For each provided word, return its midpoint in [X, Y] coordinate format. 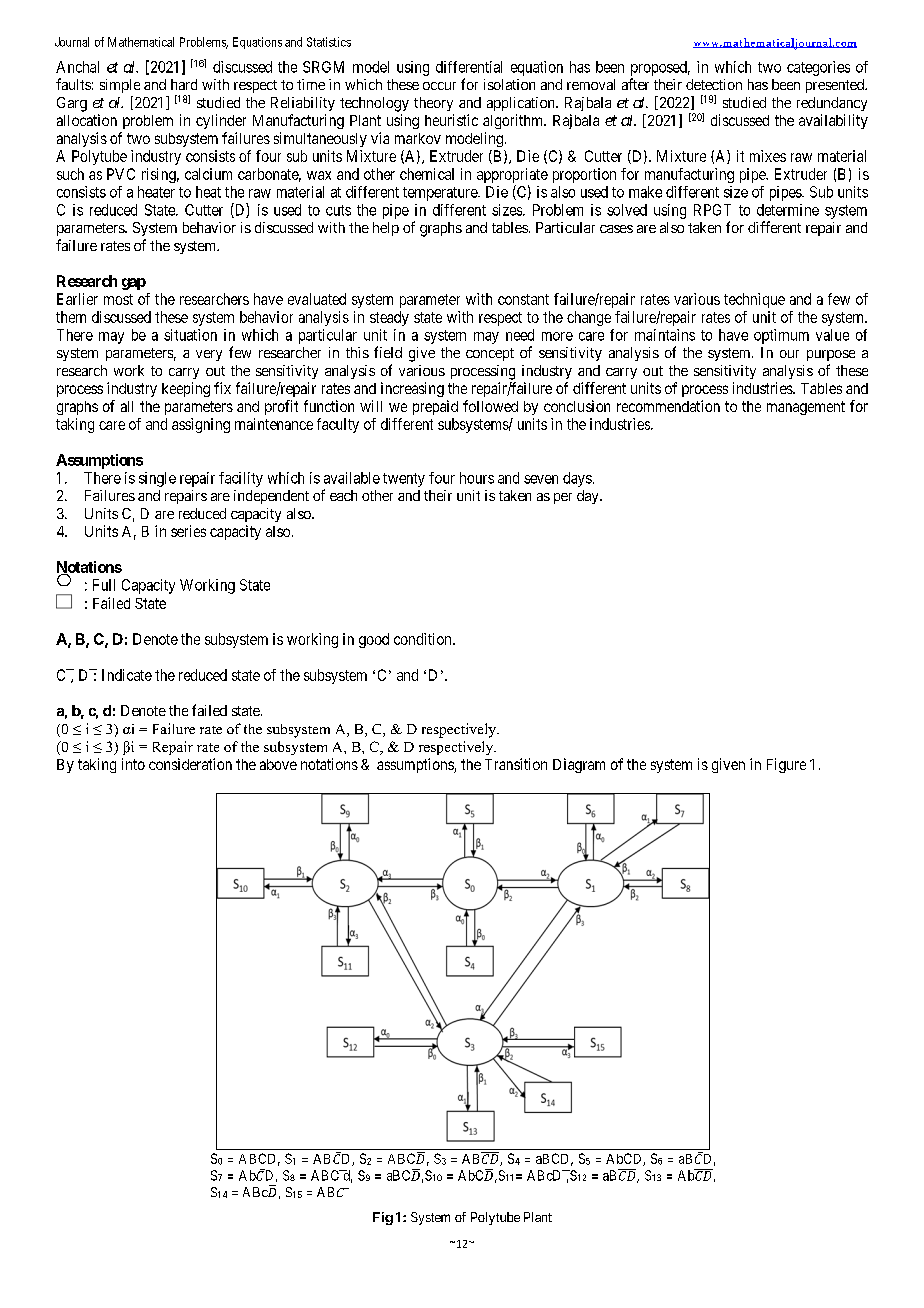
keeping [186, 389]
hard [184, 84]
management [806, 408]
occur [439, 86]
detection [714, 84]
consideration [190, 764]
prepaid [435, 407]
